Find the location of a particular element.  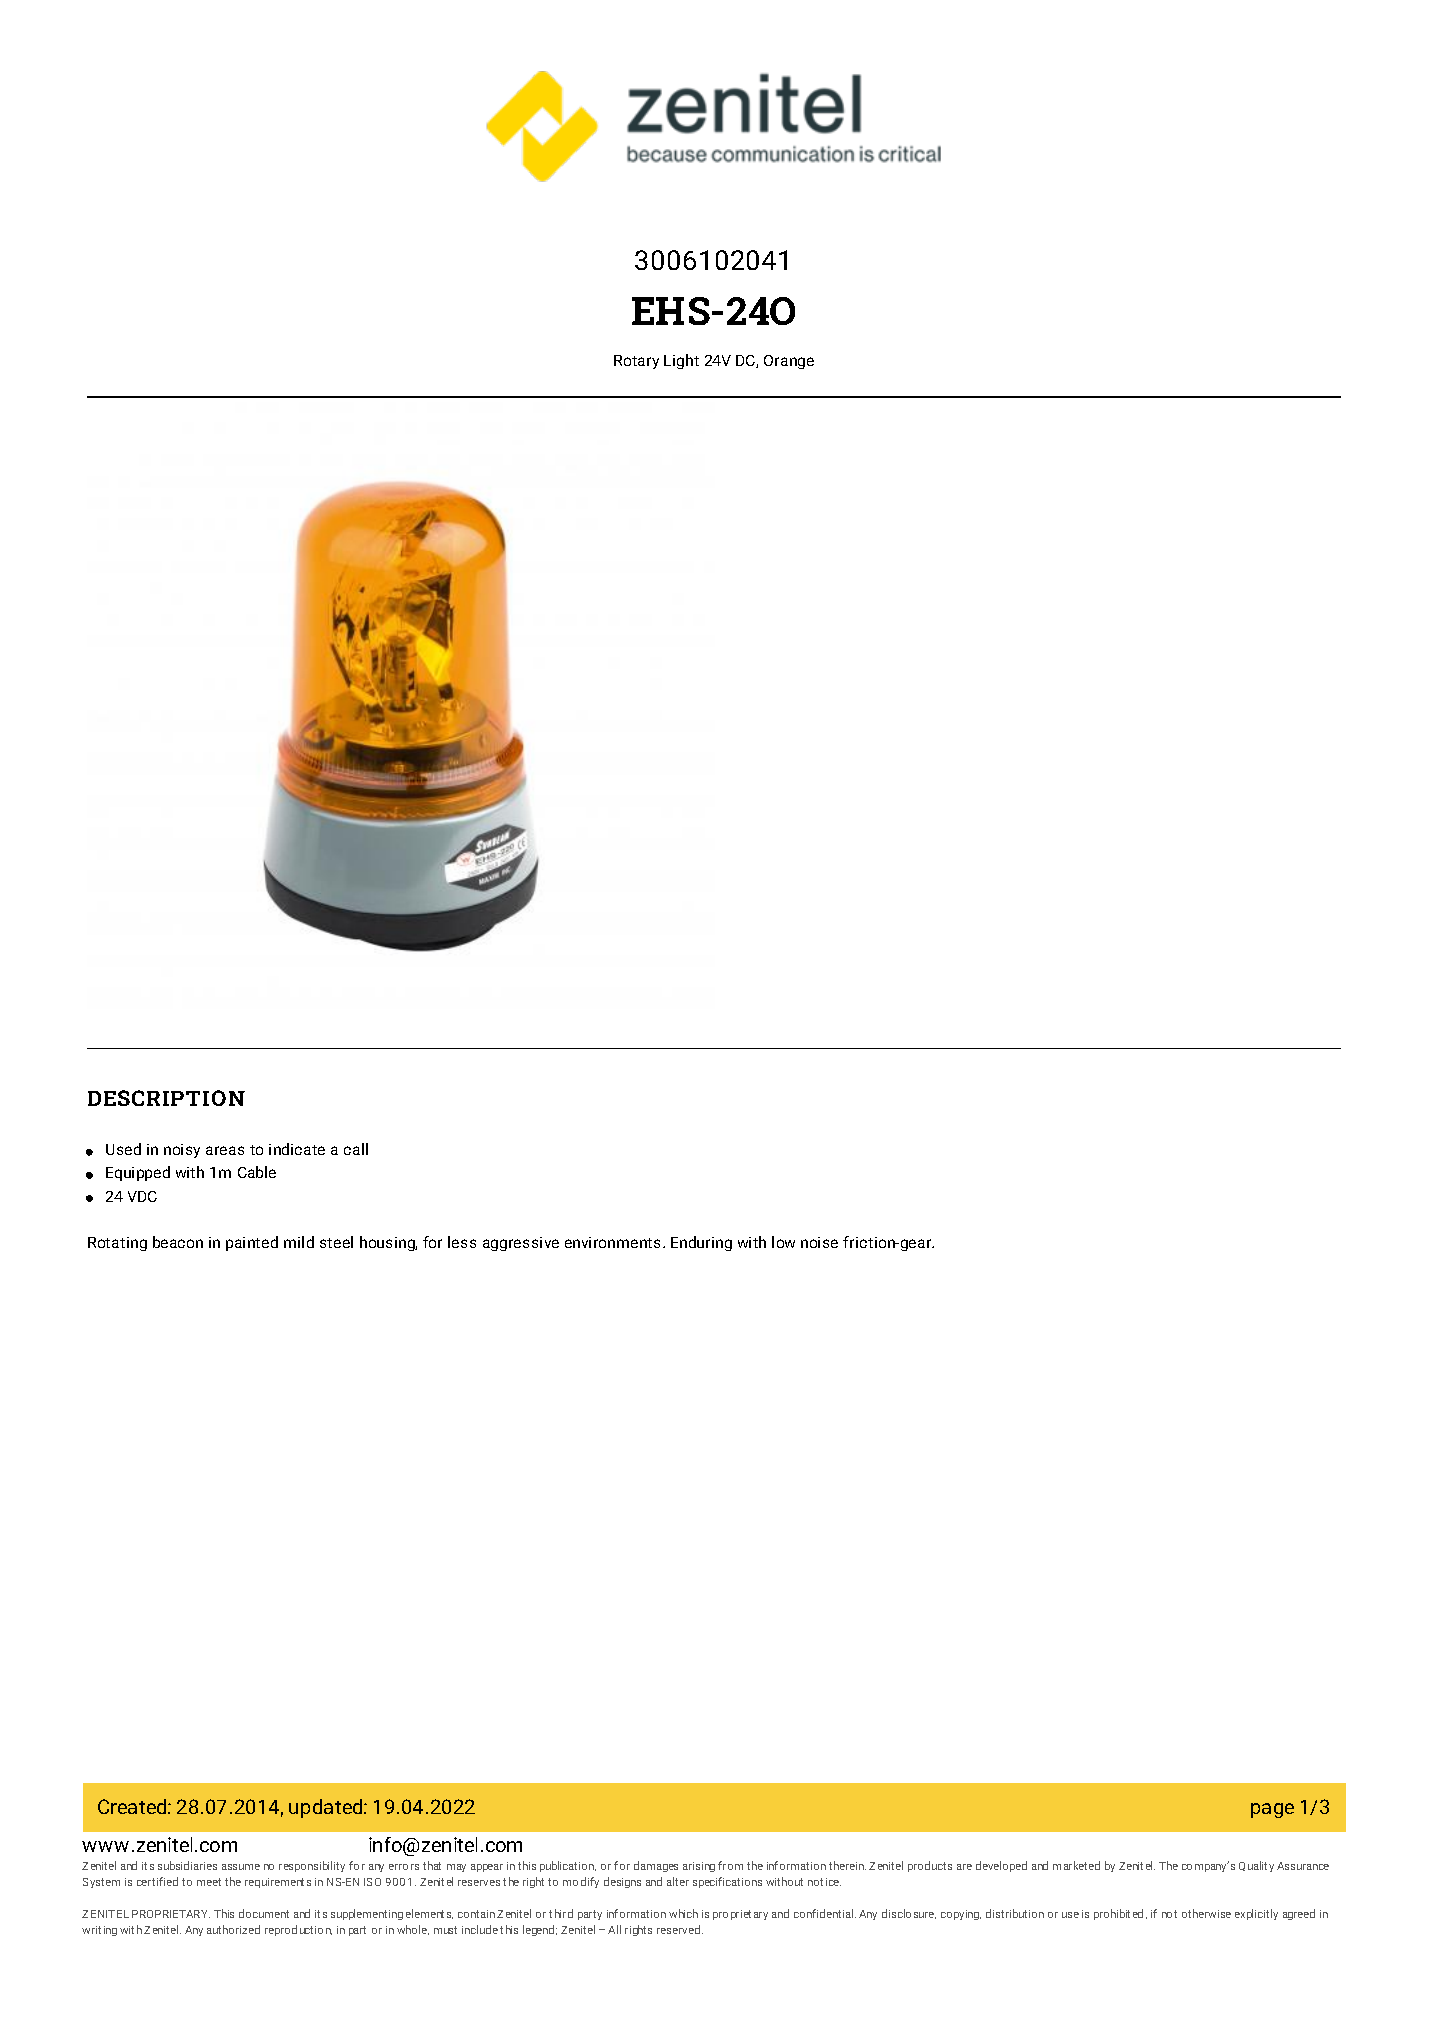

page is located at coordinates (1272, 1810).
